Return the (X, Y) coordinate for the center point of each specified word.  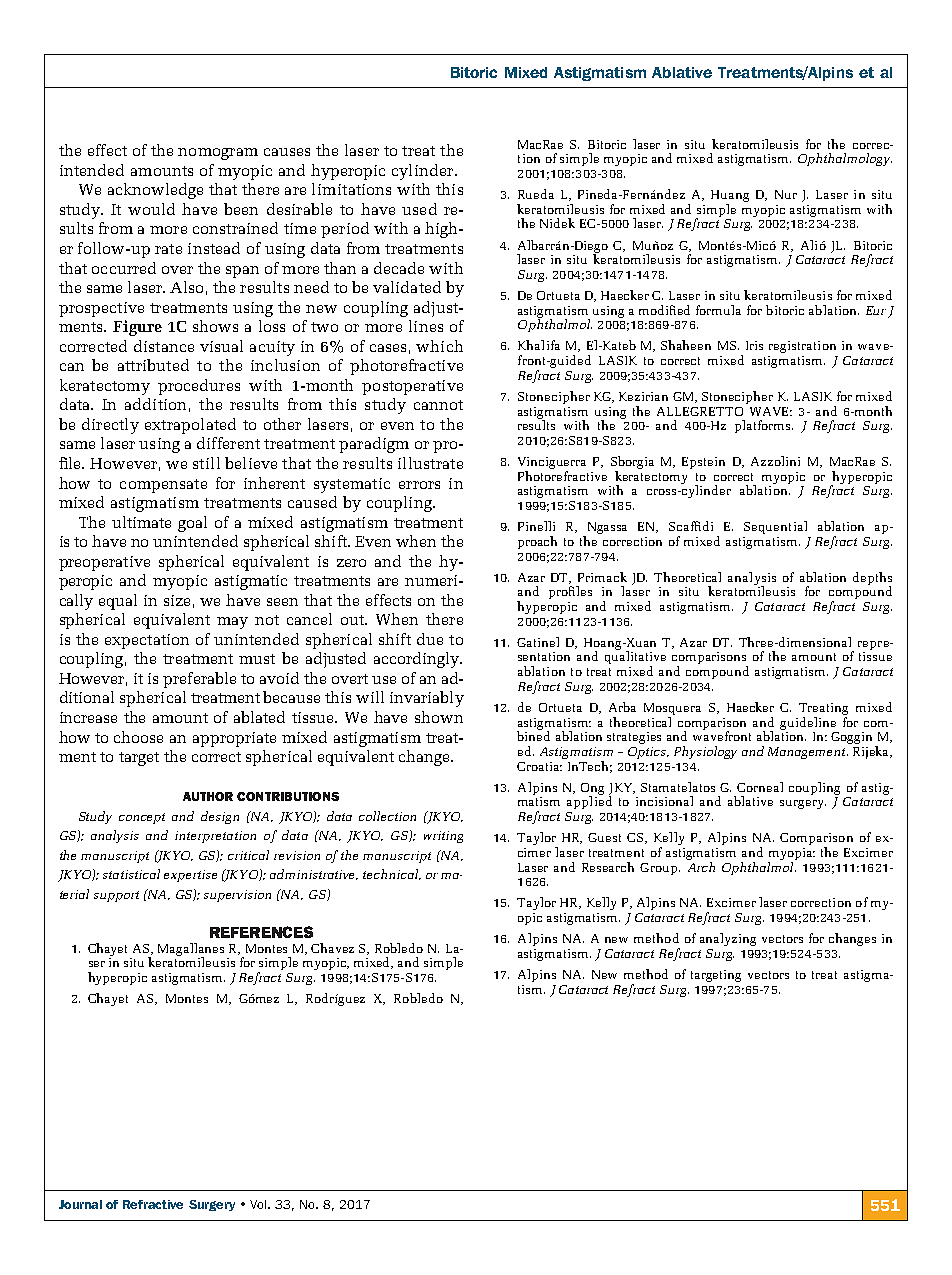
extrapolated (190, 426)
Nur (786, 194)
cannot (438, 405)
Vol (260, 1204)
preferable (199, 680)
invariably (427, 699)
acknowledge (155, 191)
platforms (764, 426)
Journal (80, 1204)
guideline (808, 723)
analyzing (728, 939)
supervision (237, 896)
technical (392, 874)
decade (399, 268)
